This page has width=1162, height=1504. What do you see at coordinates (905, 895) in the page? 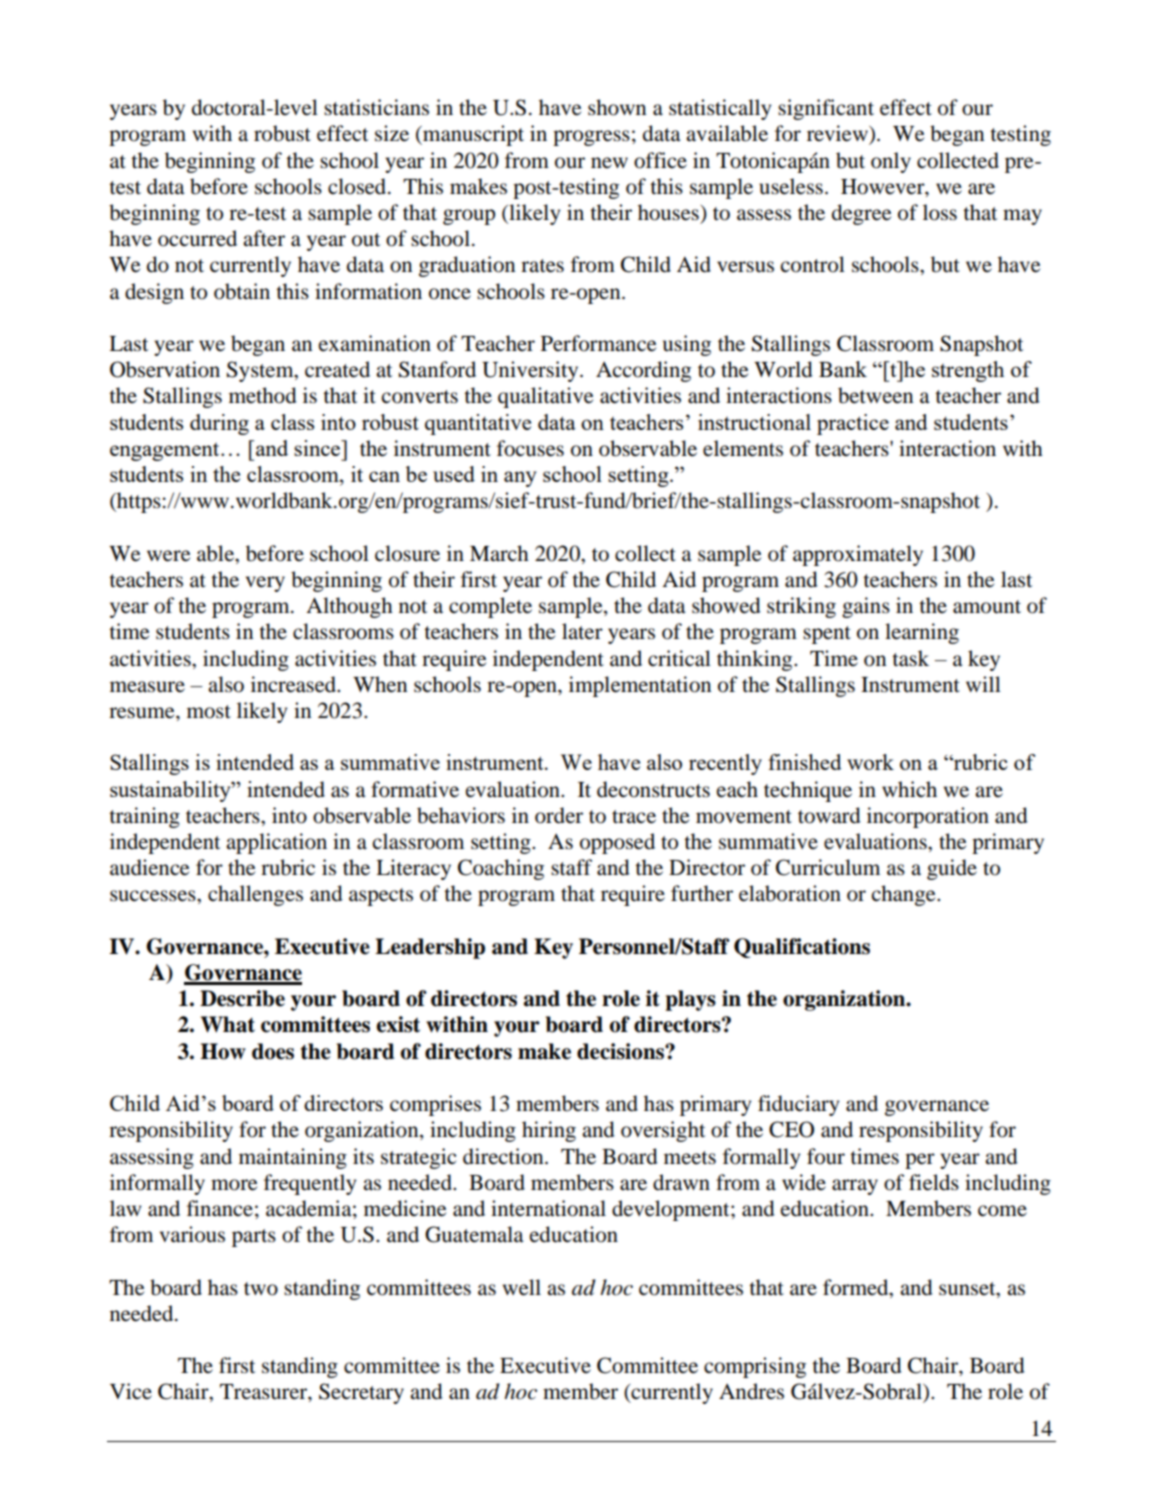
I see `change` at bounding box center [905, 895].
